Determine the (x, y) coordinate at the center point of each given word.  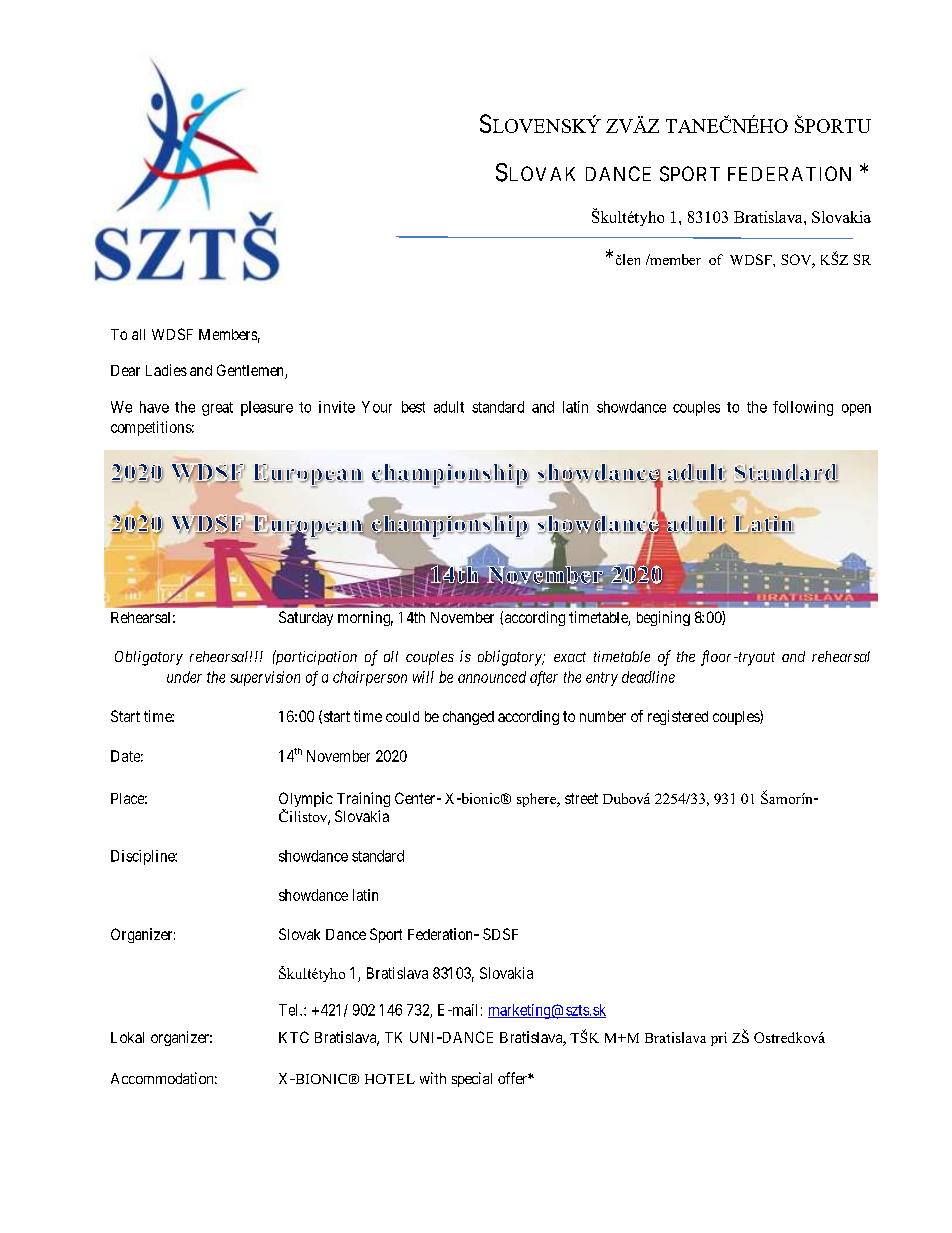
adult (449, 407)
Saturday (306, 618)
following (803, 408)
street (581, 798)
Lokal (127, 1037)
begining (663, 618)
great (217, 409)
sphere (538, 800)
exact (570, 657)
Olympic (306, 801)
